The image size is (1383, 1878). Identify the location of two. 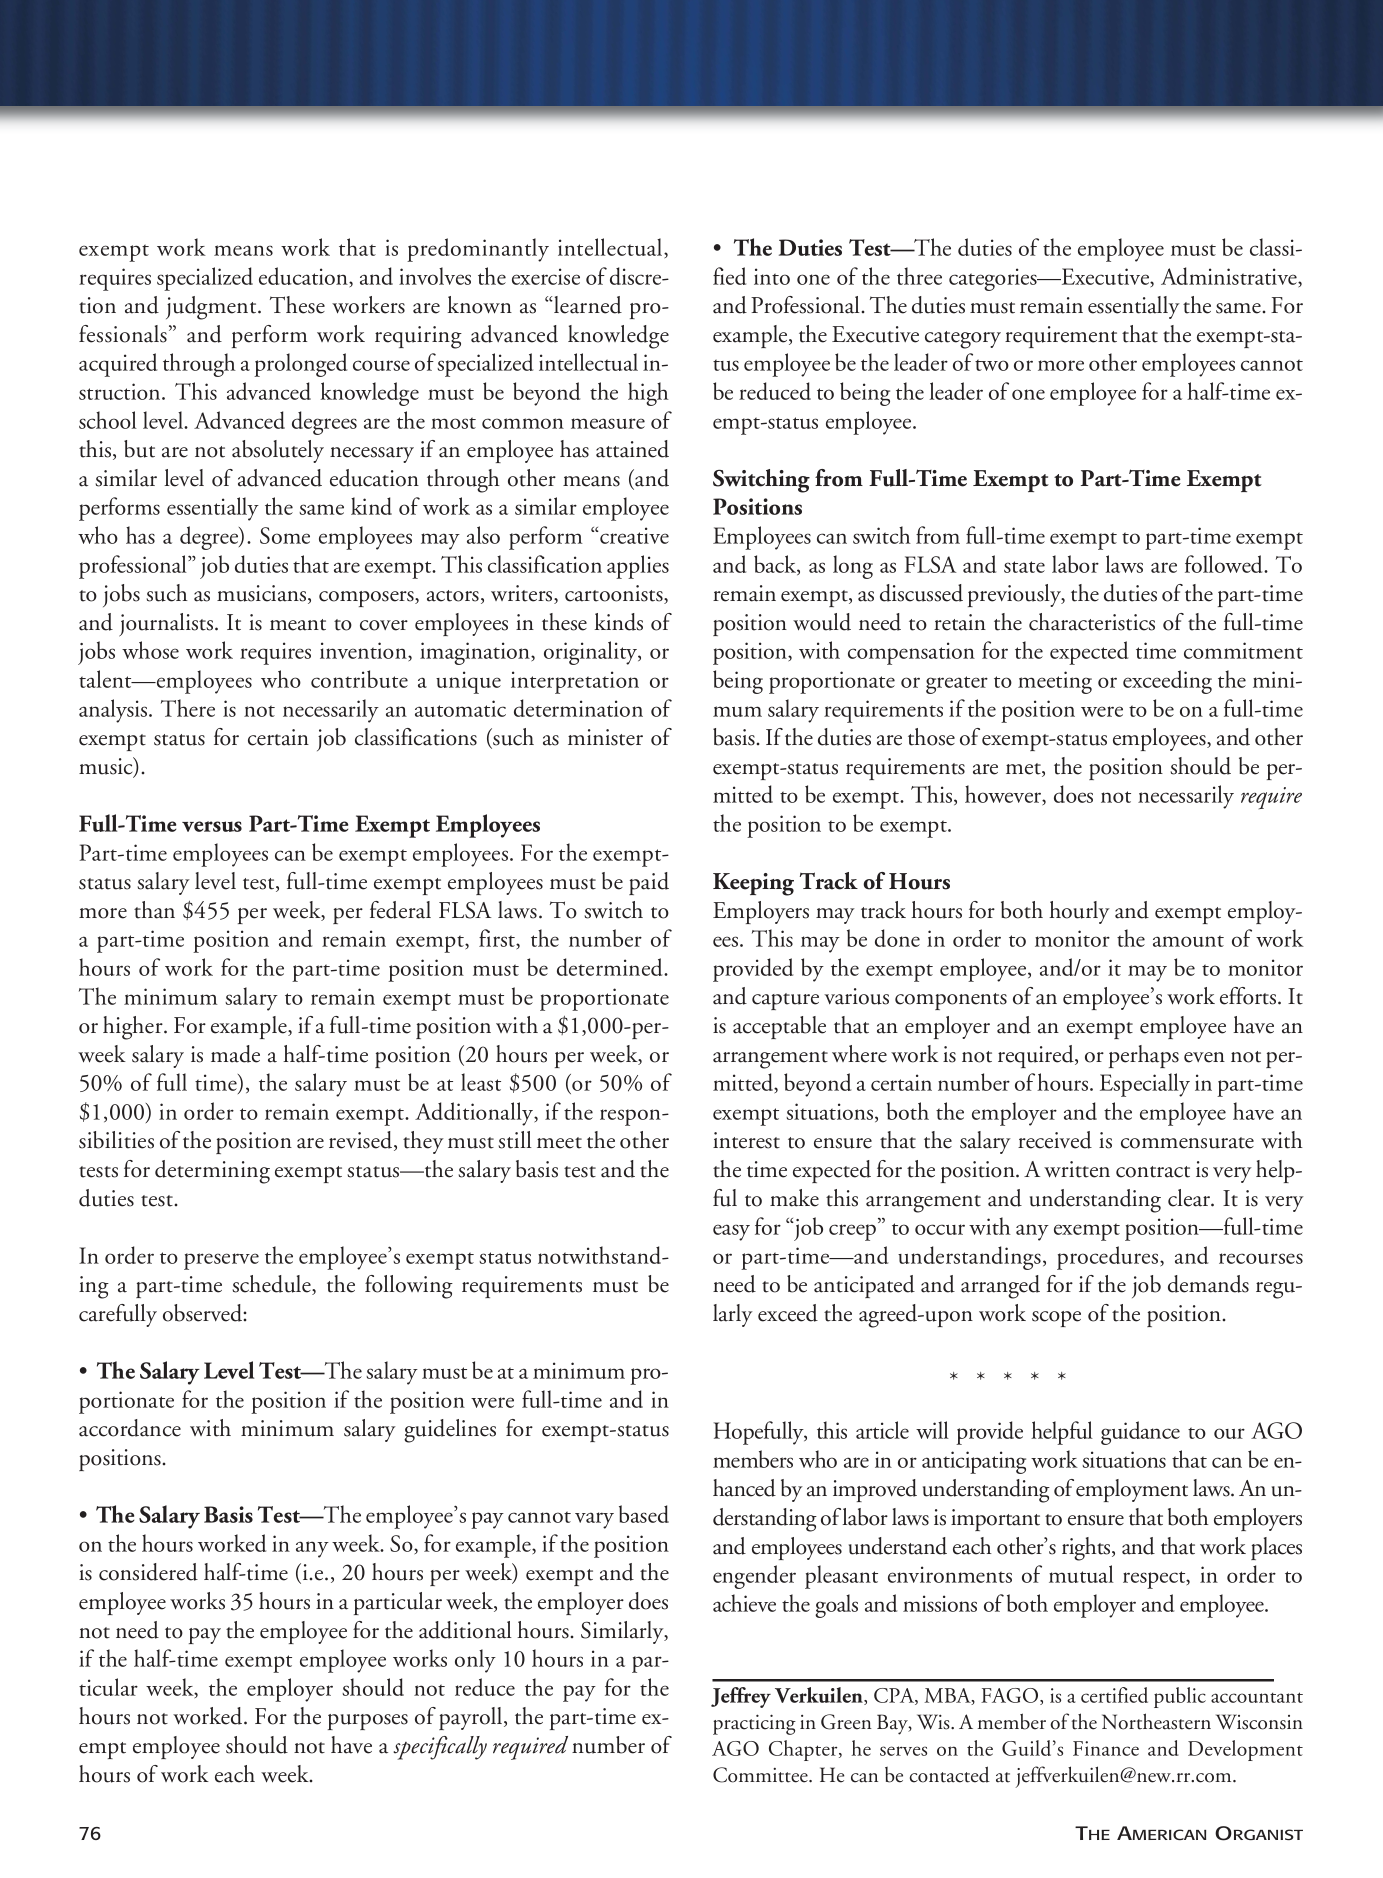
(992, 365).
